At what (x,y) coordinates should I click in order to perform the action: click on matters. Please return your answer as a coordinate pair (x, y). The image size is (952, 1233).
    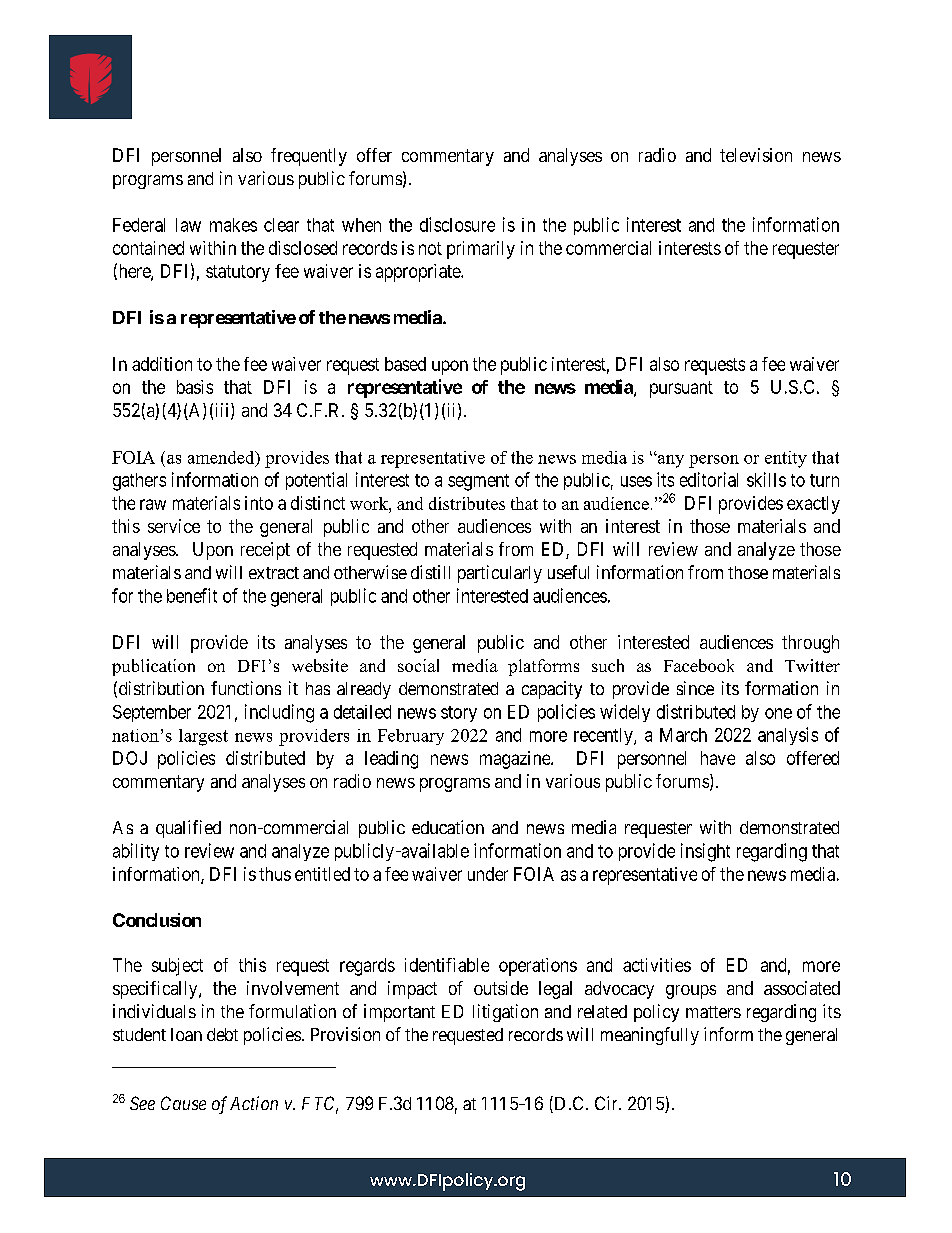
    Looking at the image, I should click on (713, 1012).
